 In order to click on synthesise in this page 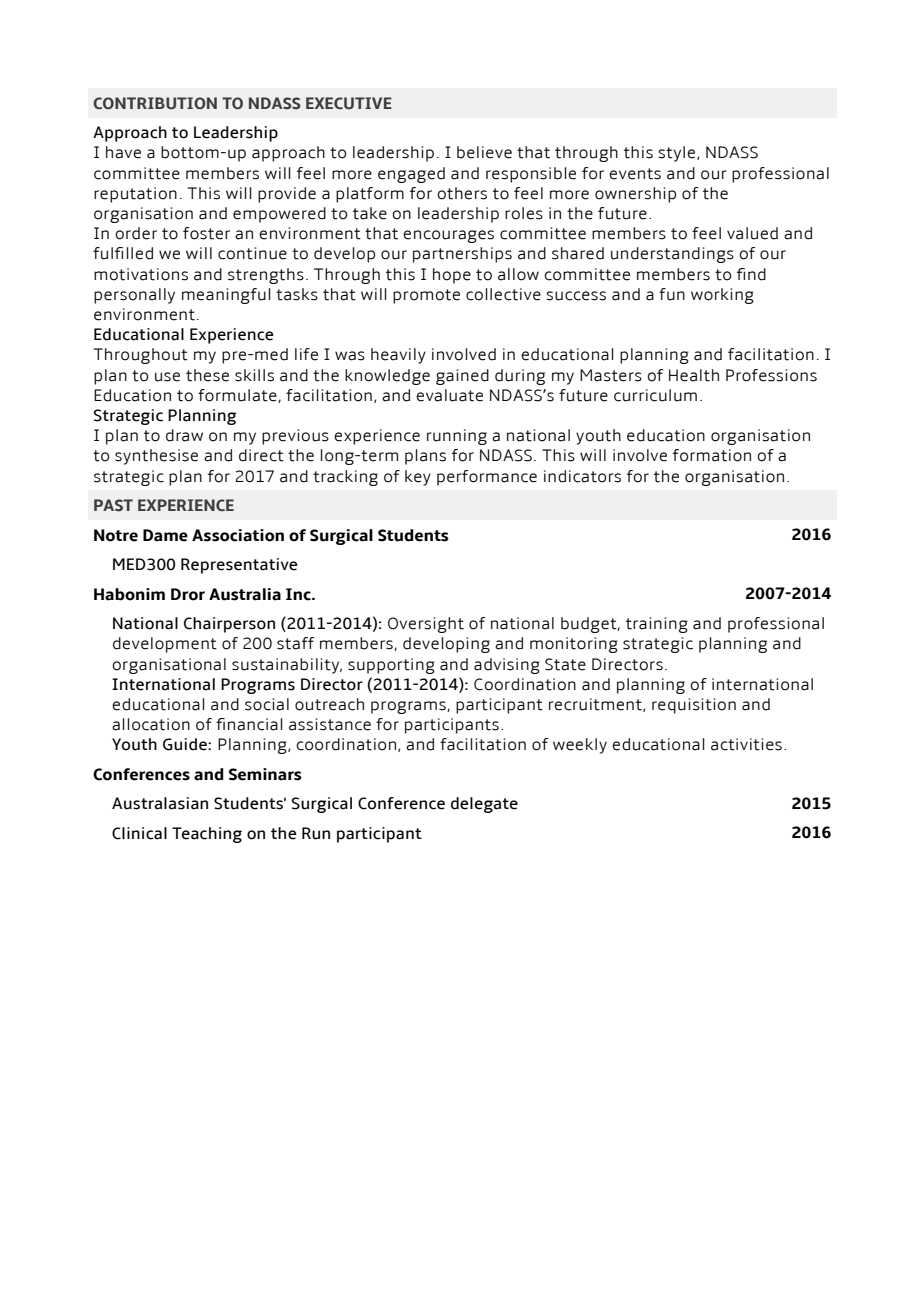, I will do `click(156, 457)`.
